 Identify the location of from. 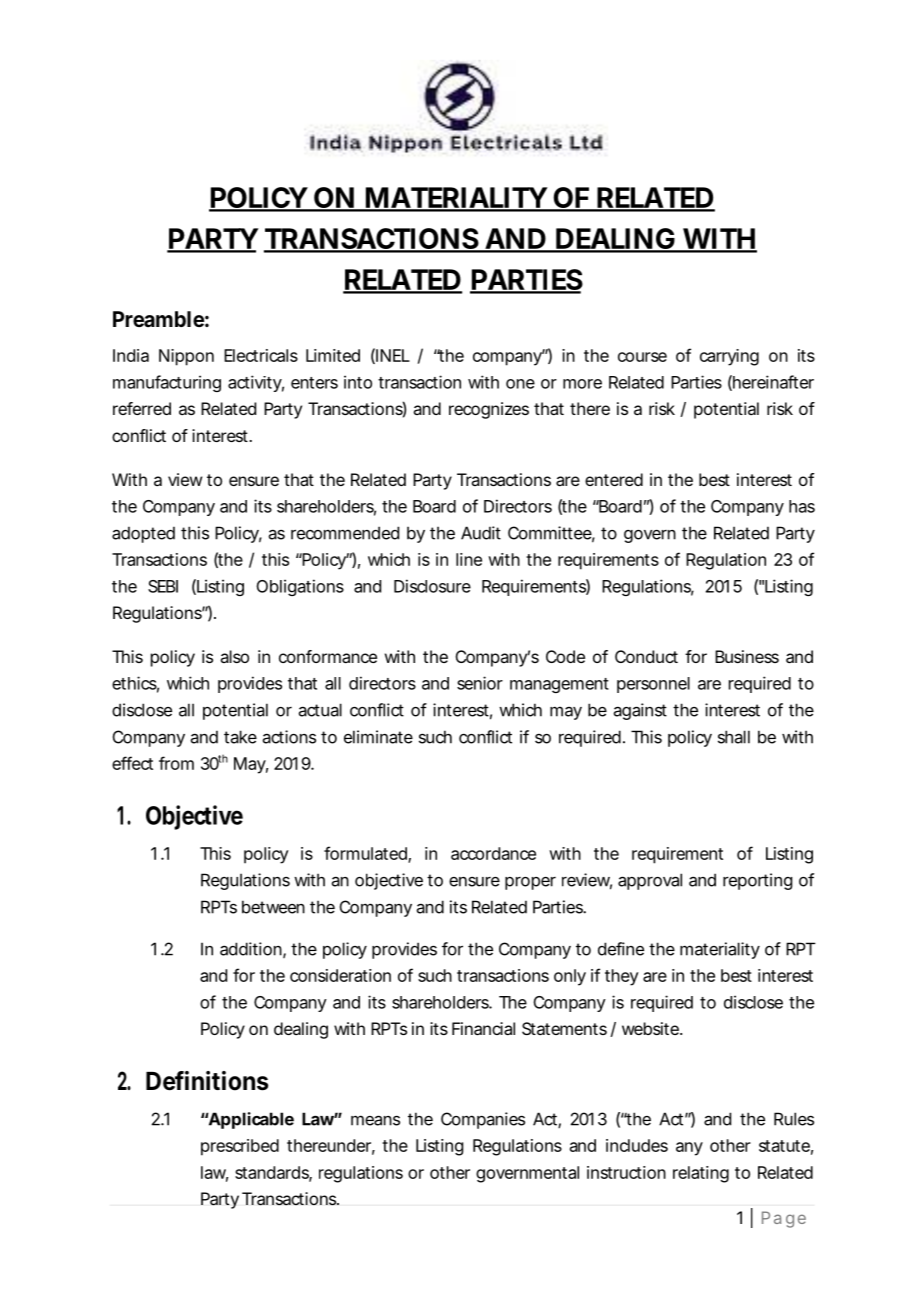
(176, 763).
